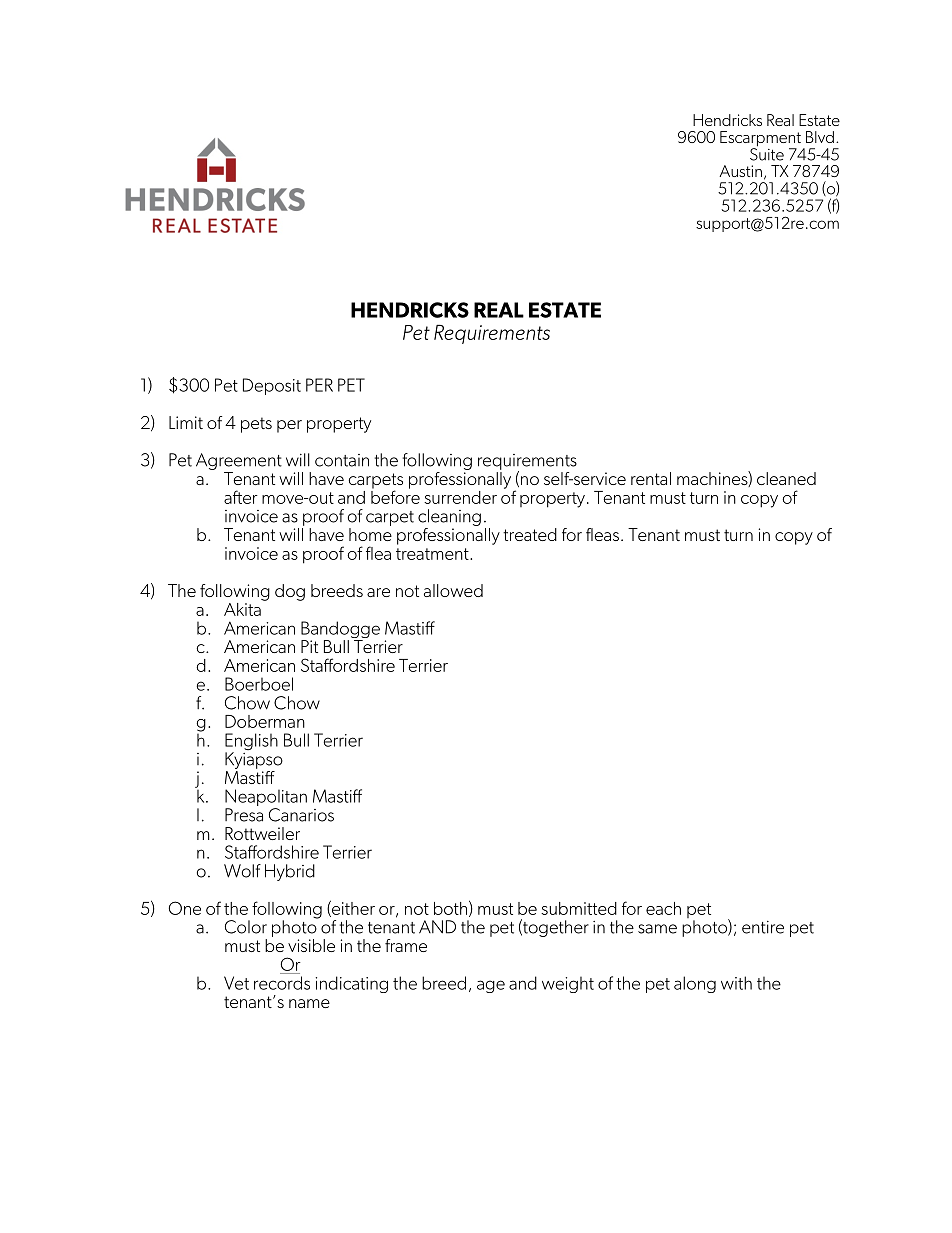  Describe the element at coordinates (740, 171) in the screenshot. I see `Austin` at that location.
